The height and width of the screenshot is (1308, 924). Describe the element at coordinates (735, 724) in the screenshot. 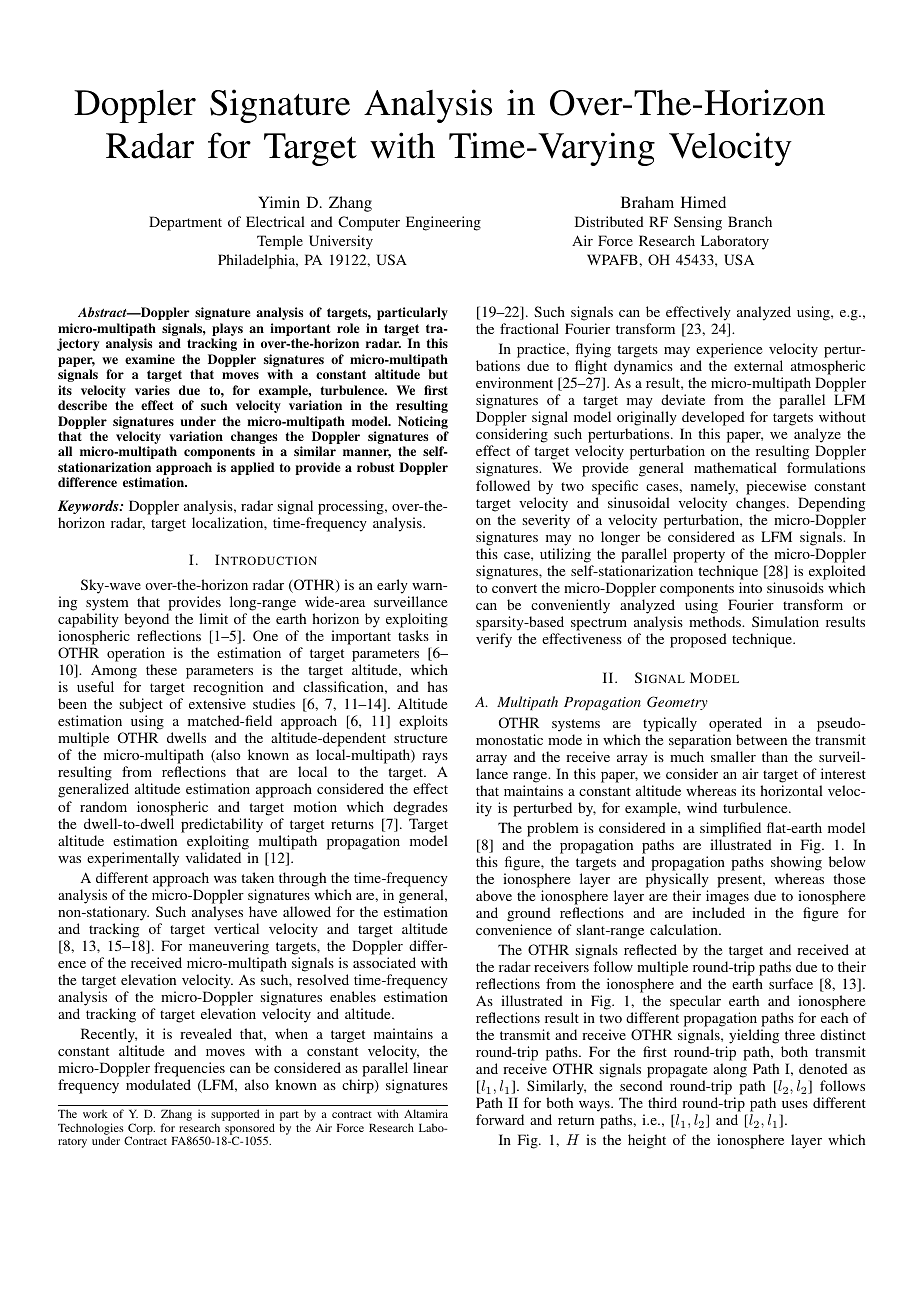

I see `operated` at that location.
